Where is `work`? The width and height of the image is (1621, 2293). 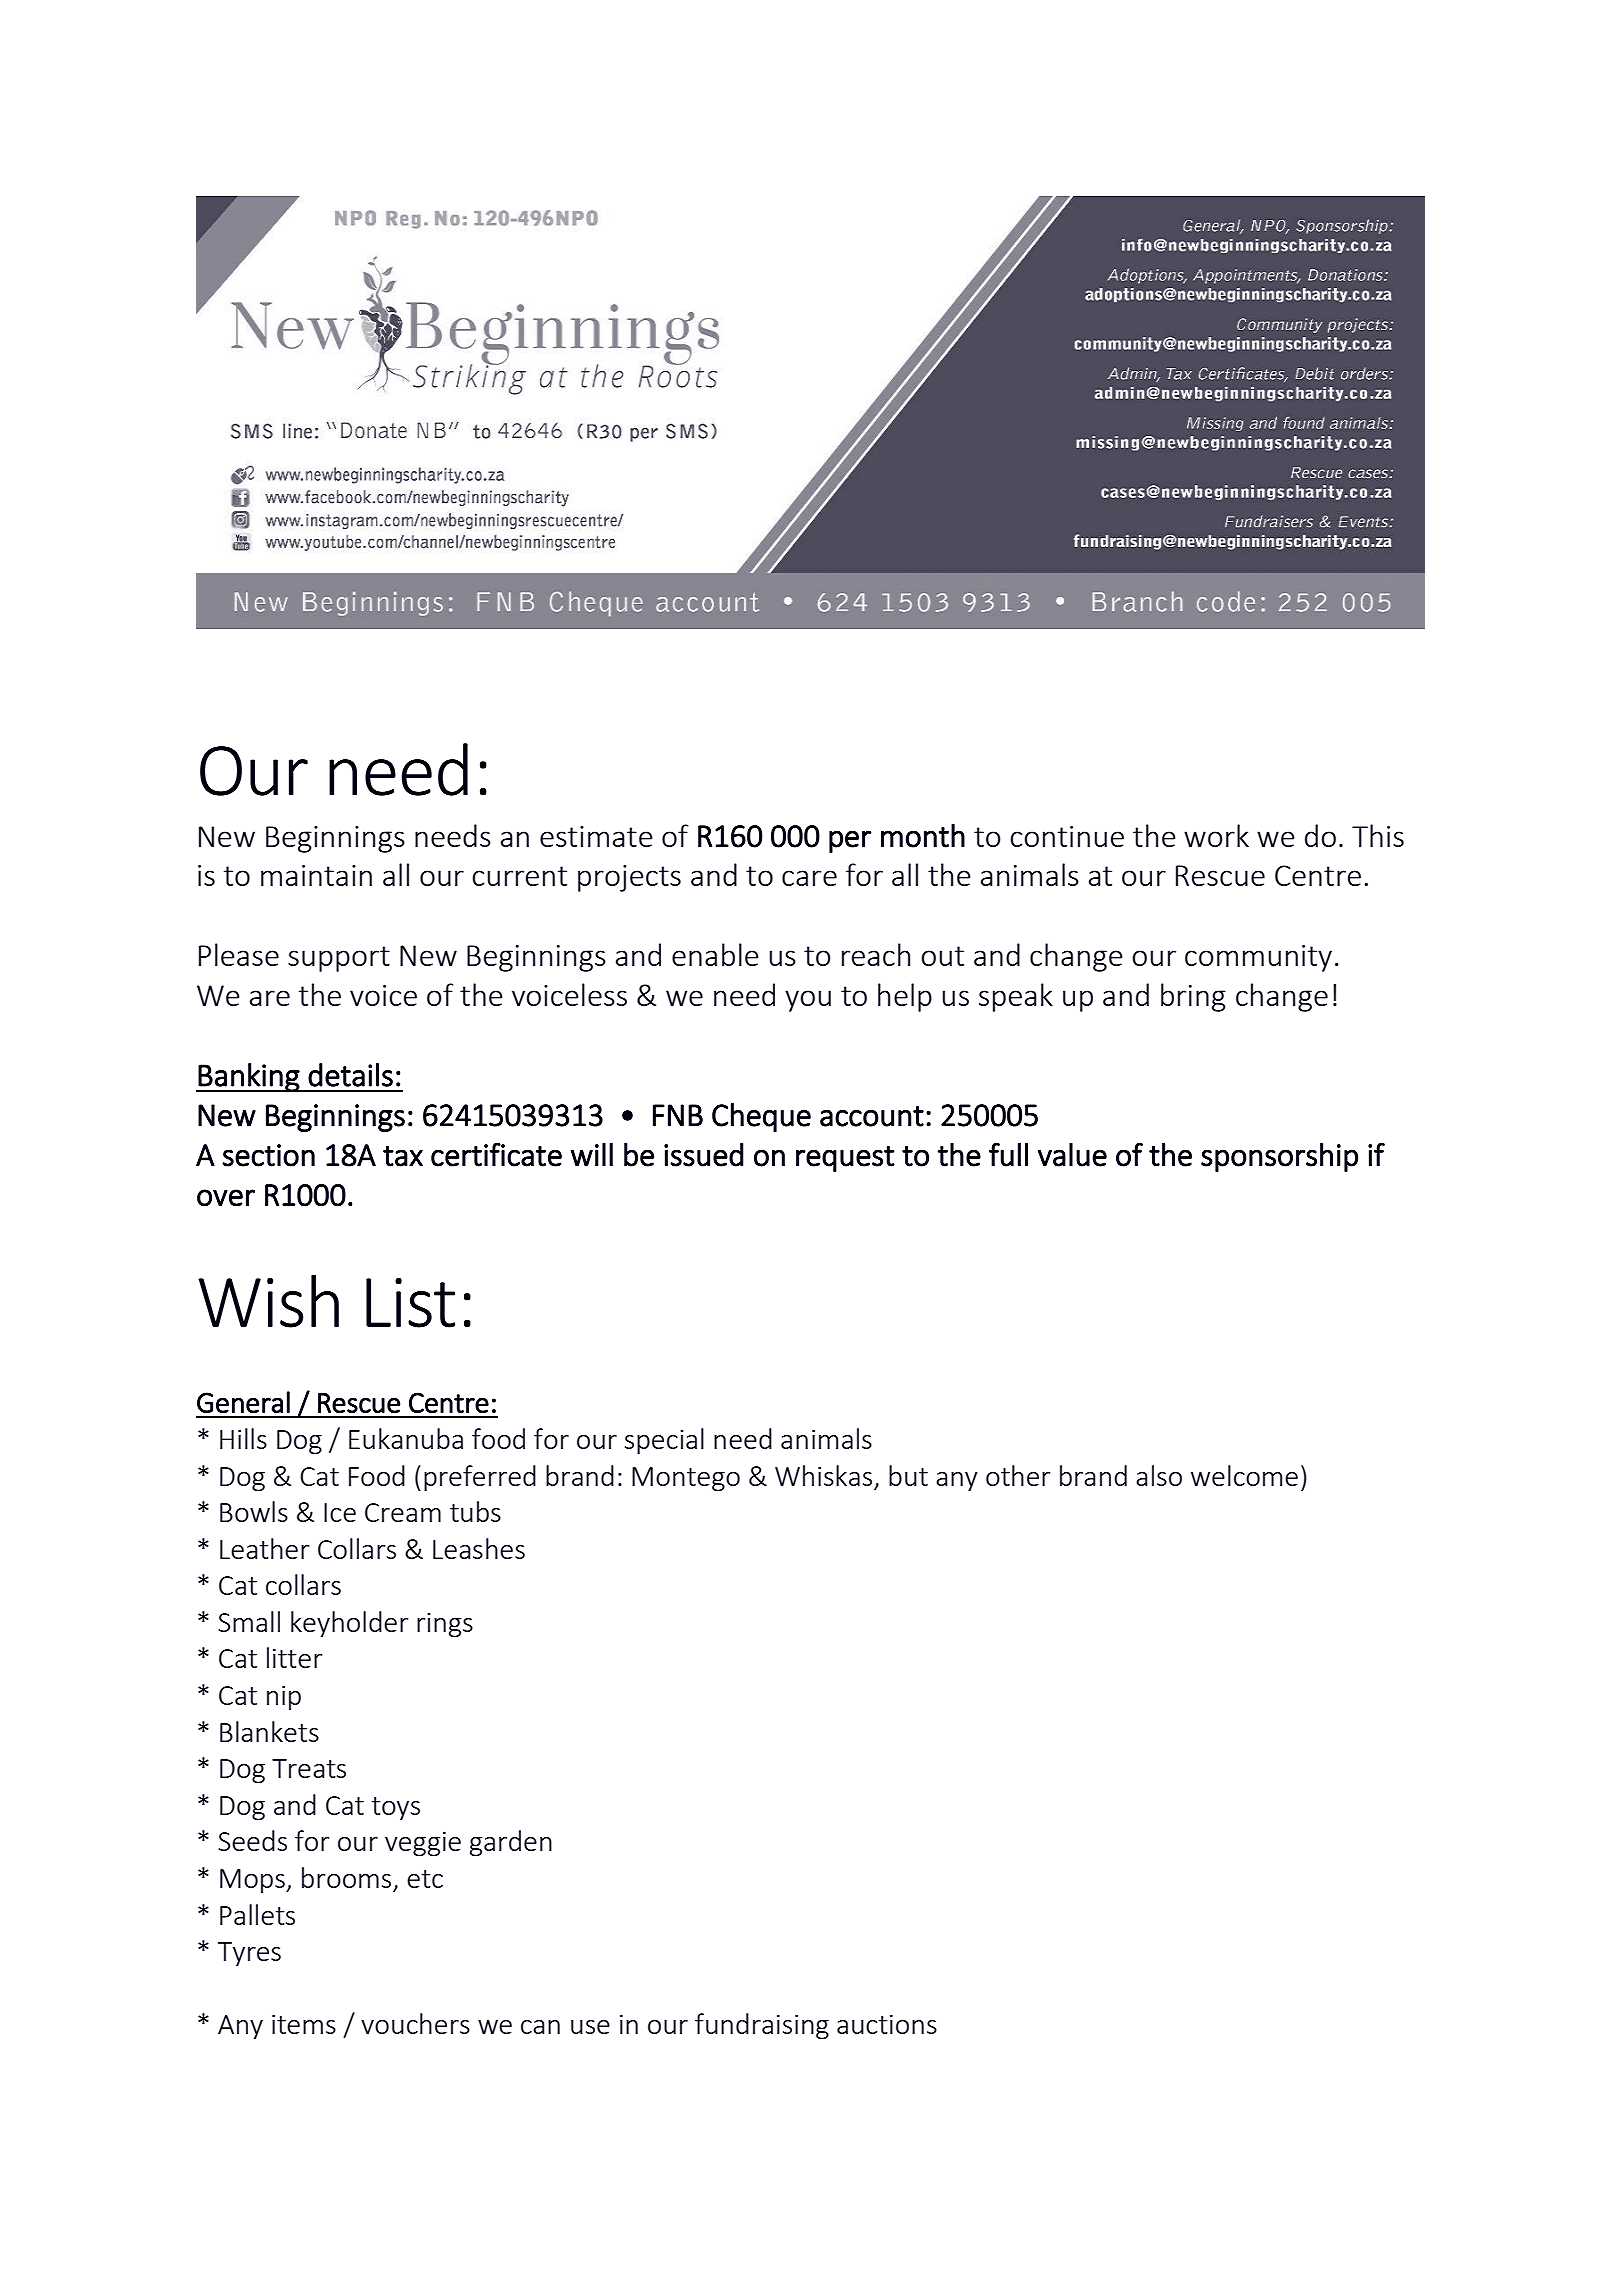 work is located at coordinates (1216, 835).
